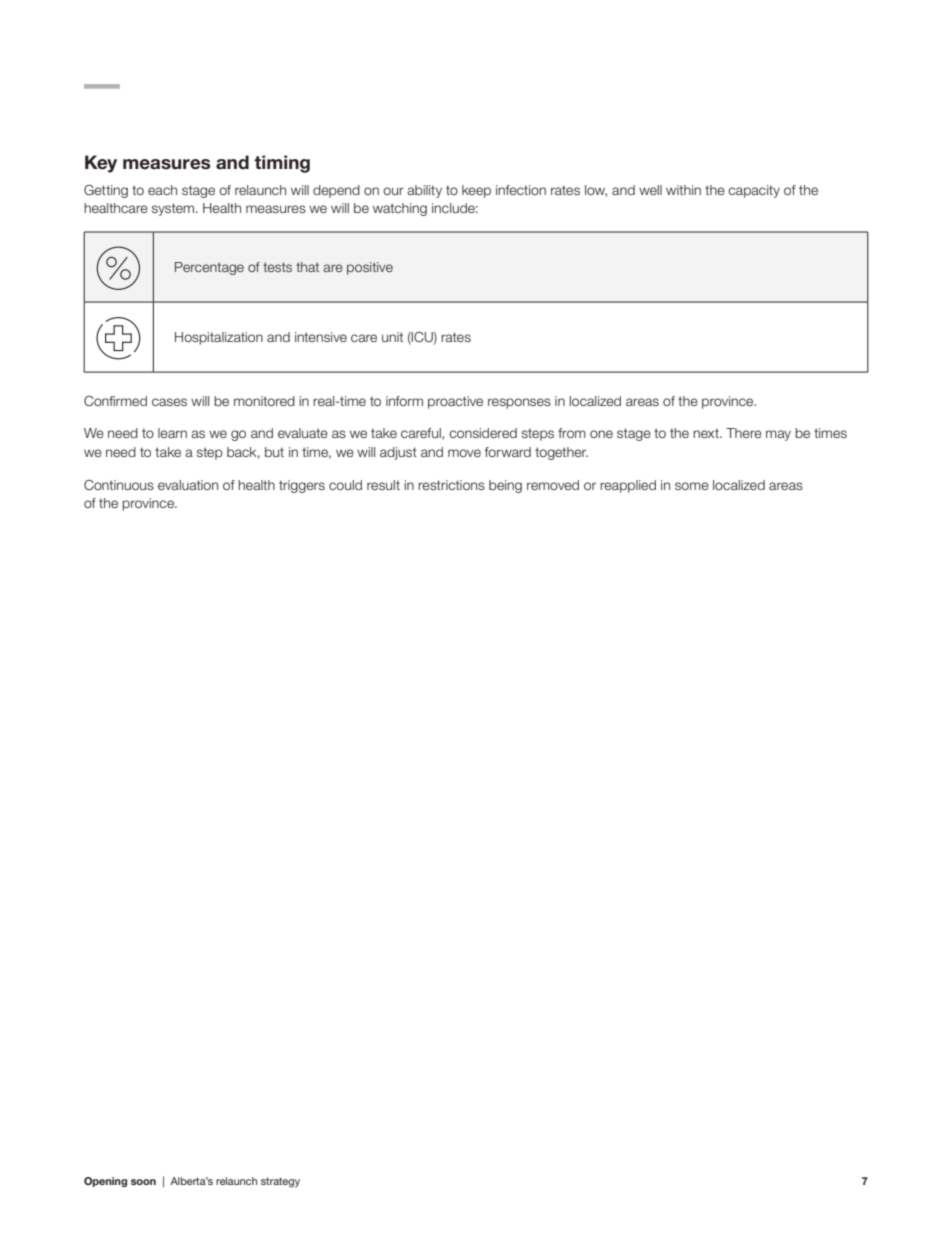 The width and height of the screenshot is (952, 1233). I want to click on some, so click(692, 486).
